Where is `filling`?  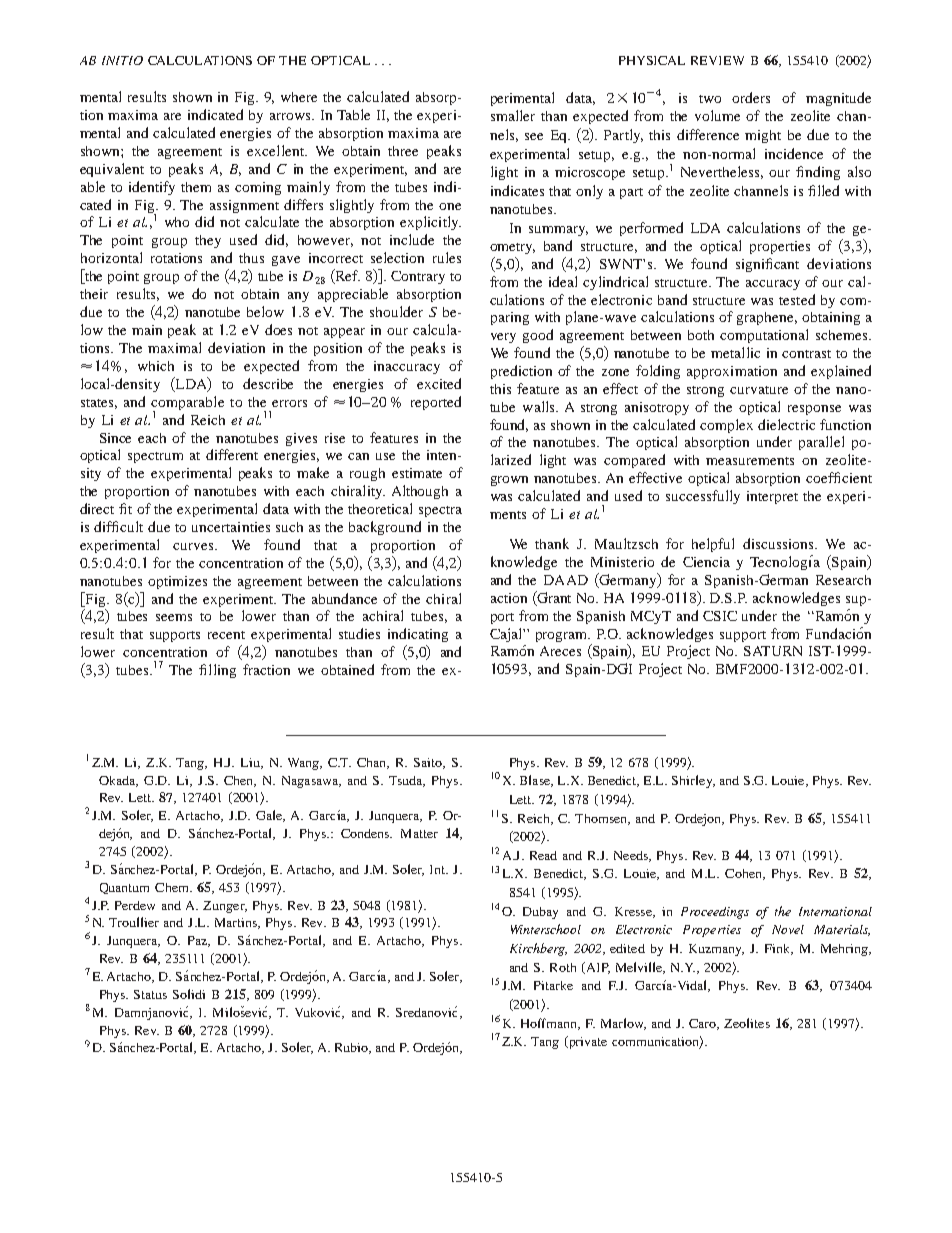 filling is located at coordinates (217, 671).
